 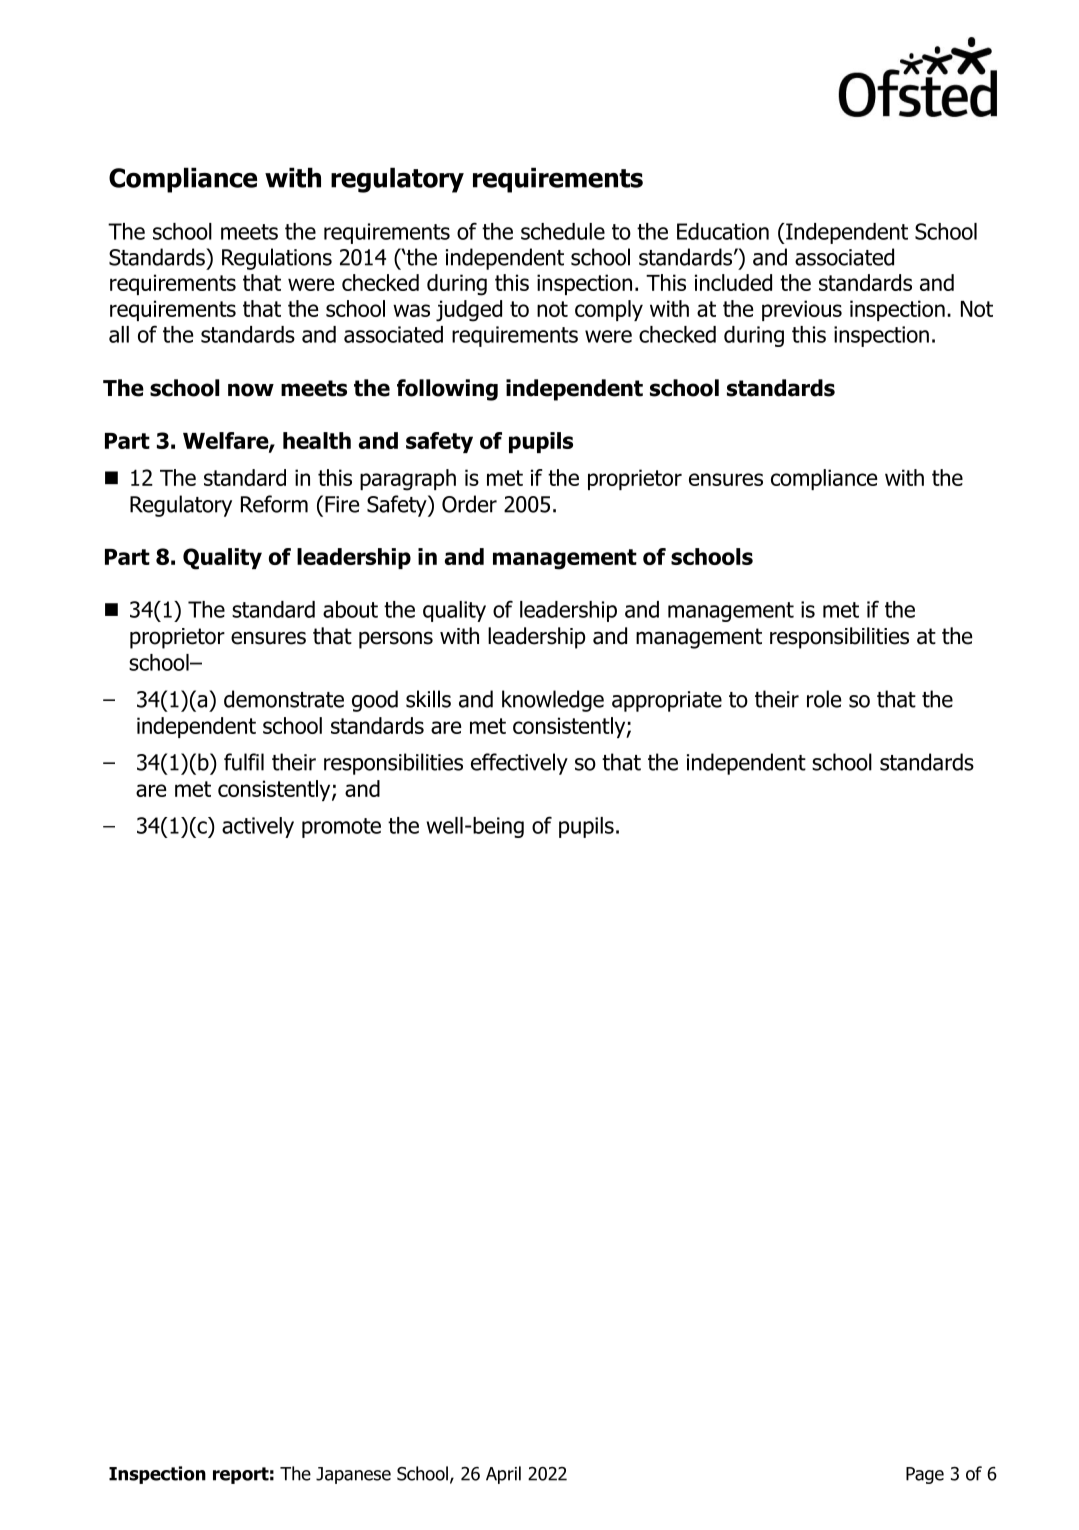 I want to click on previous, so click(x=802, y=310).
